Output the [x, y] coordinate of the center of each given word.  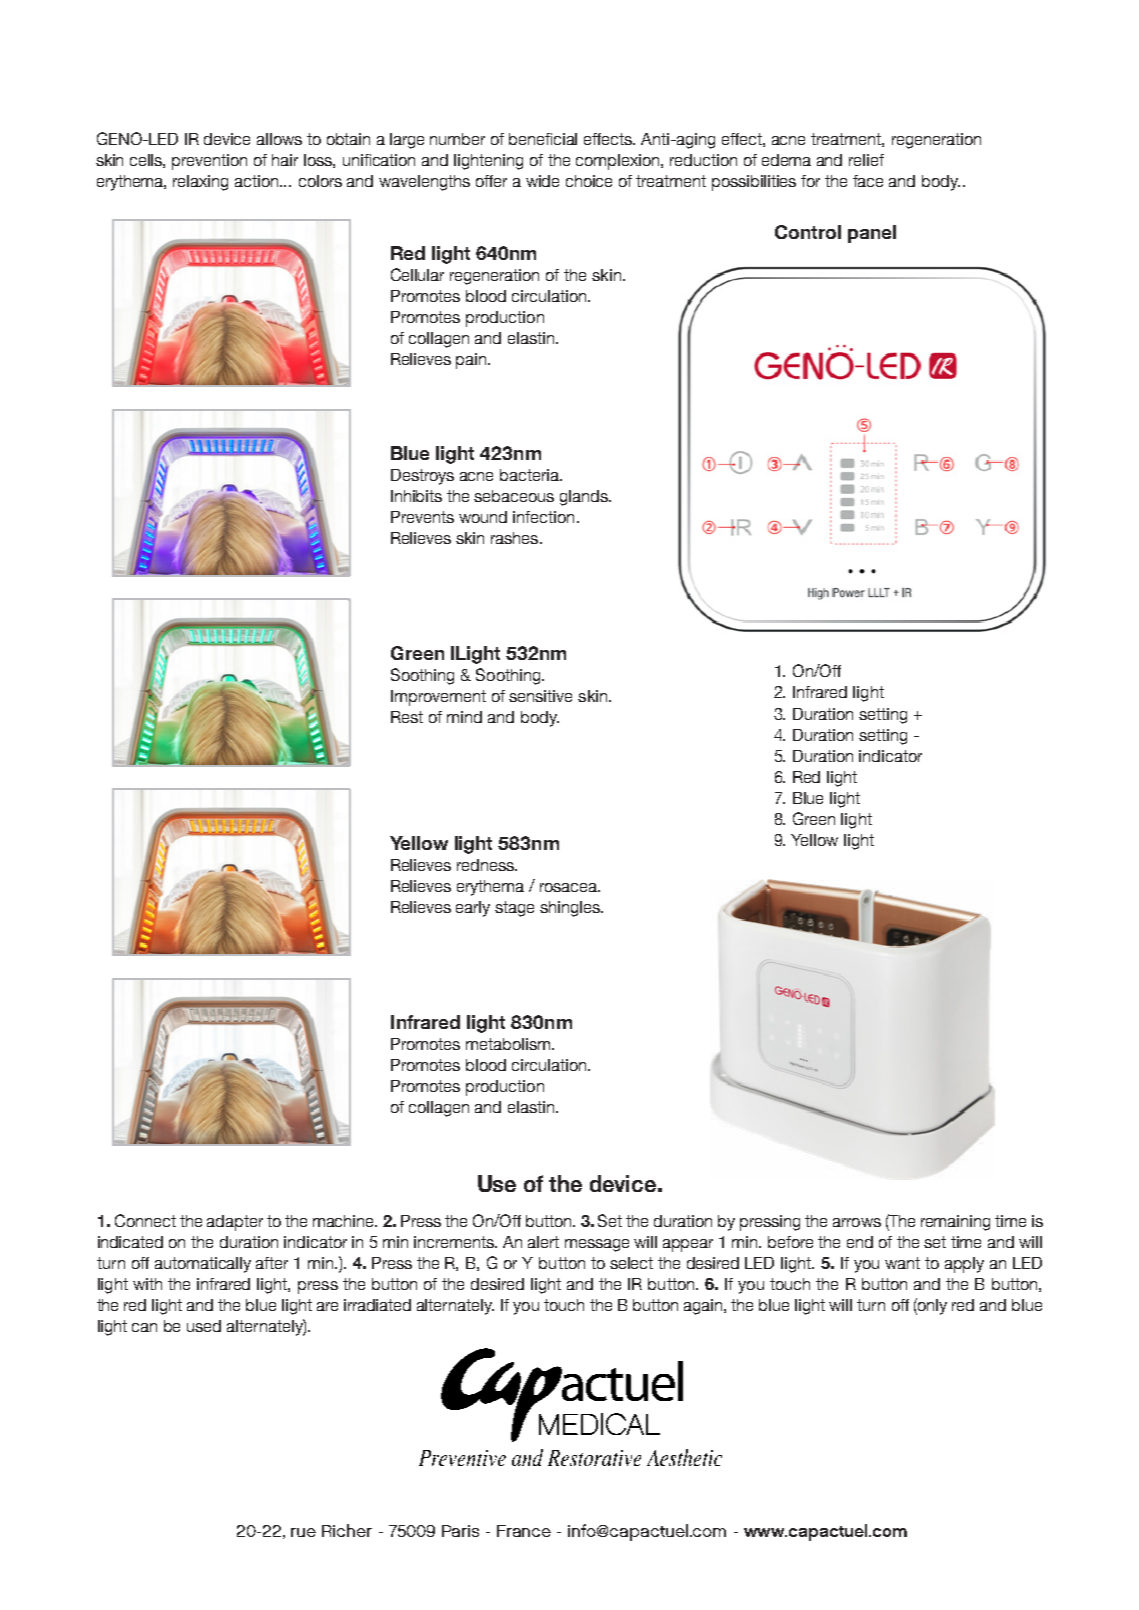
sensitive [540, 696]
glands [585, 498]
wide [542, 181]
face [868, 181]
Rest [407, 717]
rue [303, 1532]
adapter [235, 1223]
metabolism [508, 1044]
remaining [955, 1223]
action [258, 181]
